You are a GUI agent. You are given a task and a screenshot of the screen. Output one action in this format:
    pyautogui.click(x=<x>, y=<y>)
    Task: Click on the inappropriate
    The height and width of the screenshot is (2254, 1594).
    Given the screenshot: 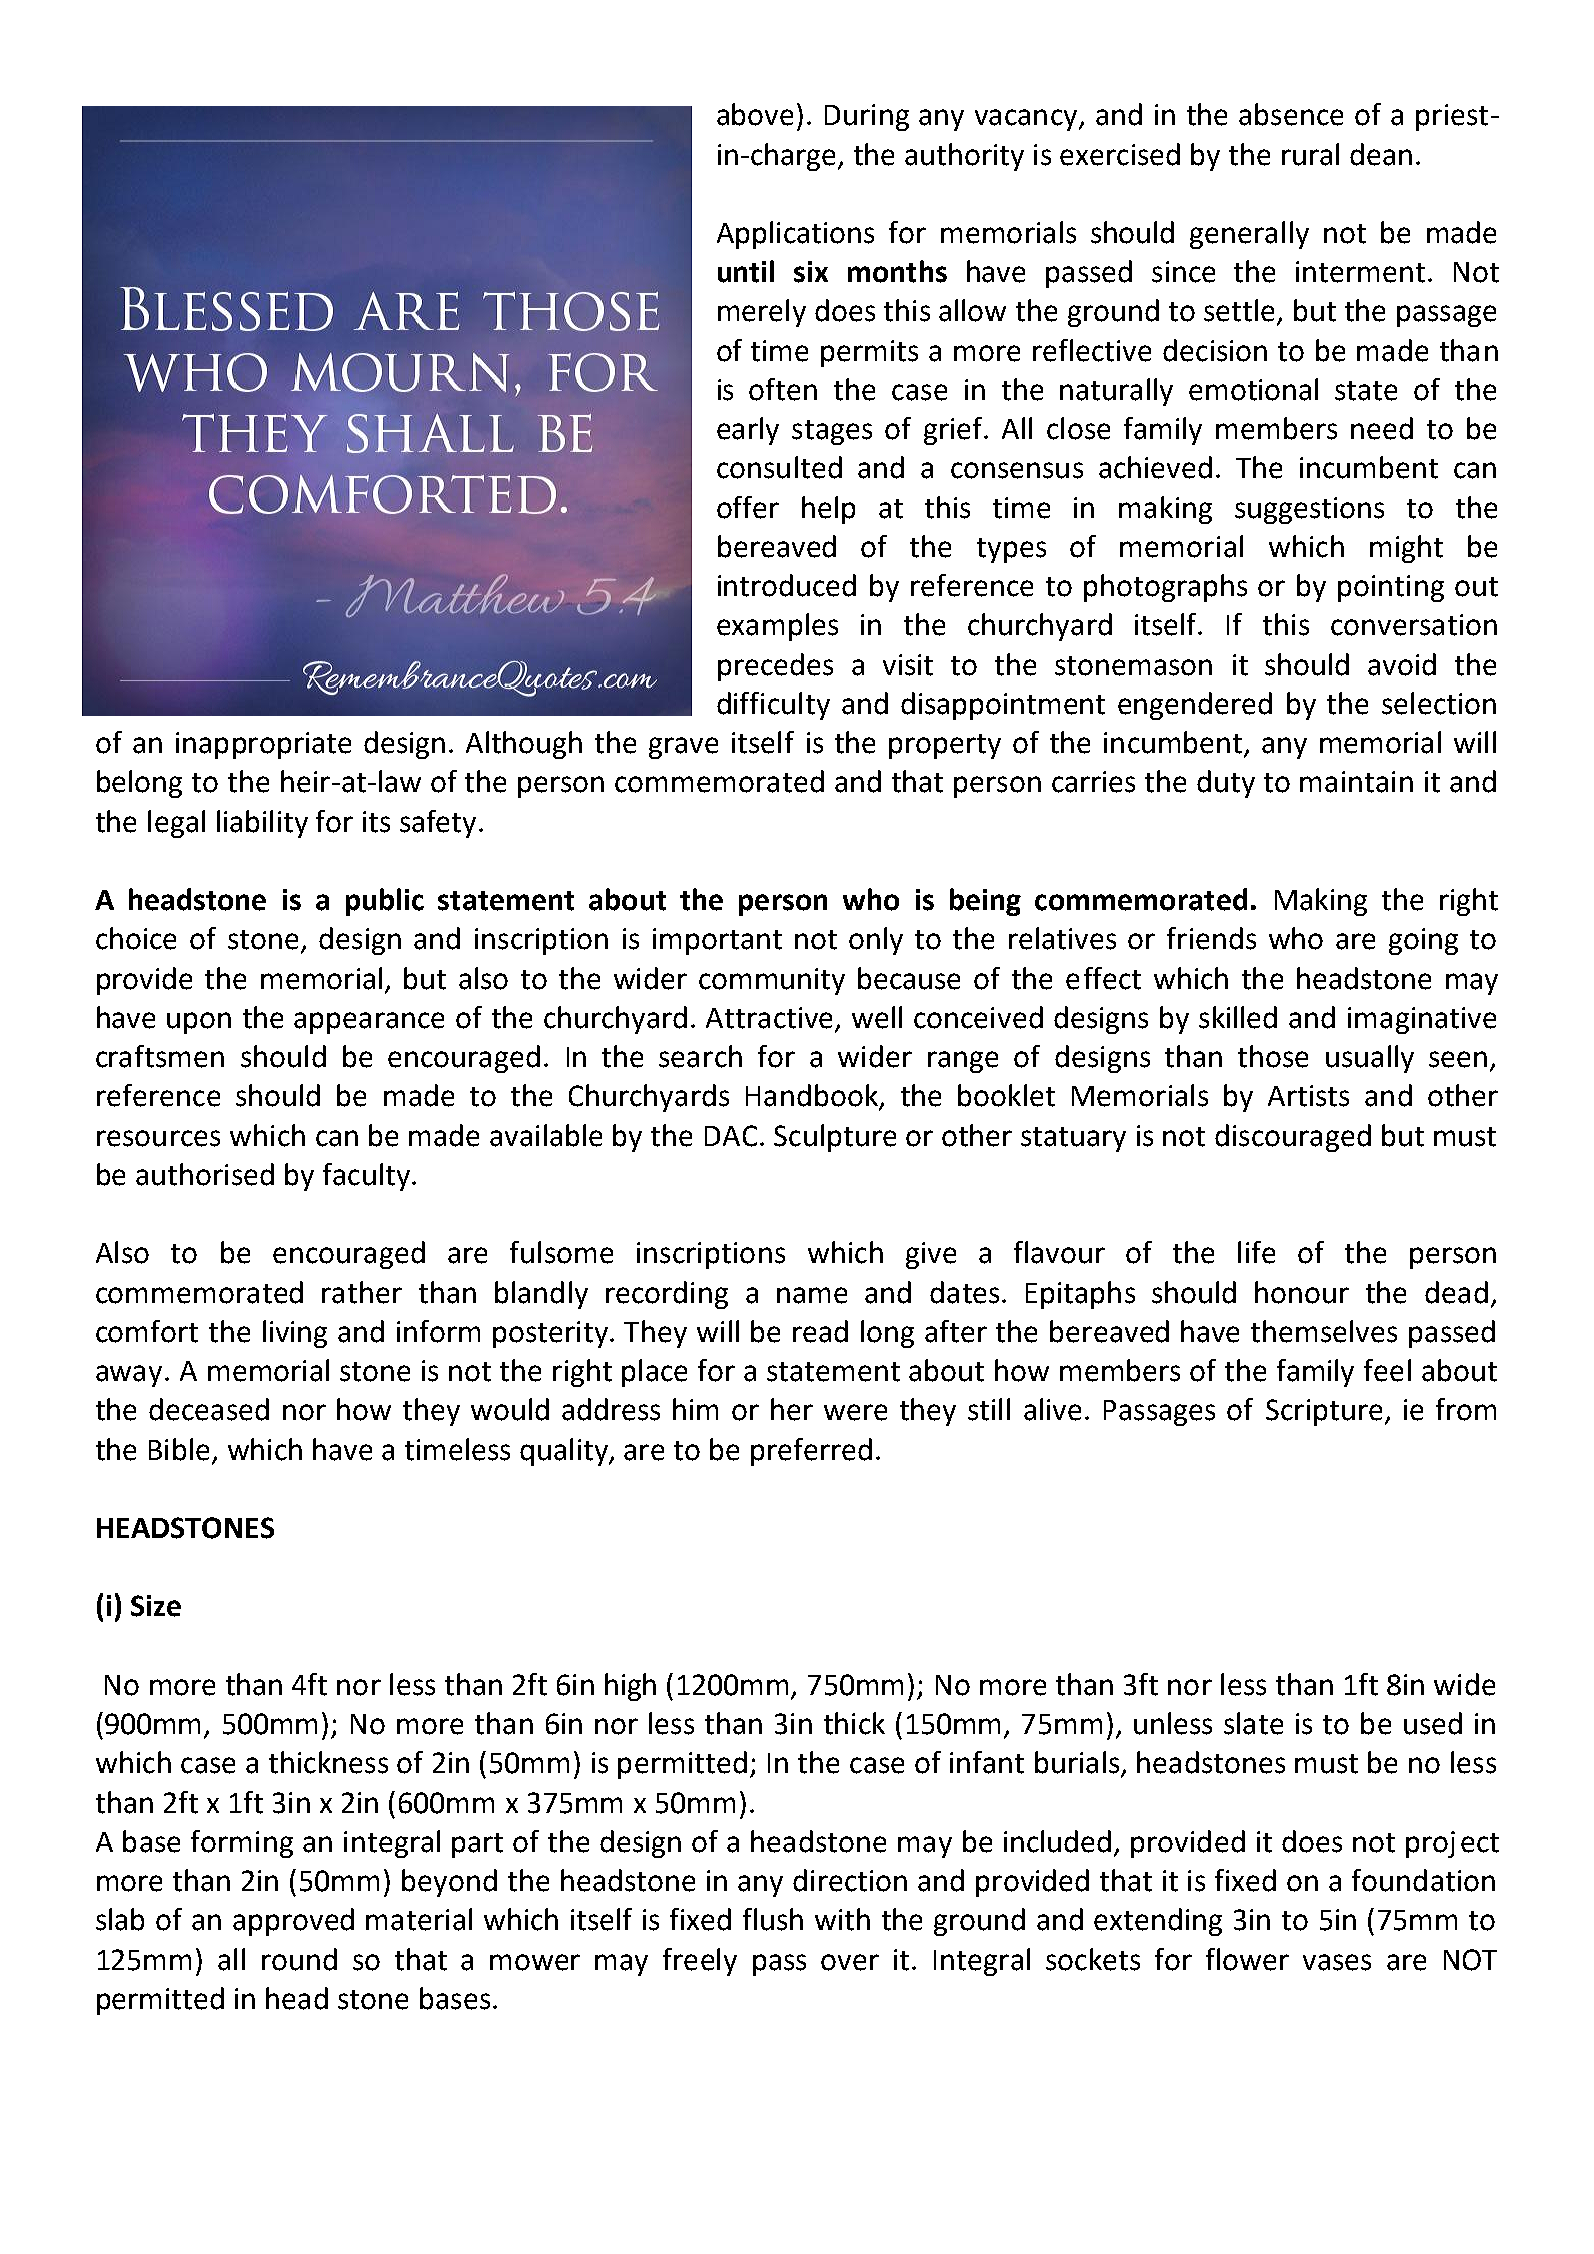 What is the action you would take?
    pyautogui.click(x=263, y=745)
